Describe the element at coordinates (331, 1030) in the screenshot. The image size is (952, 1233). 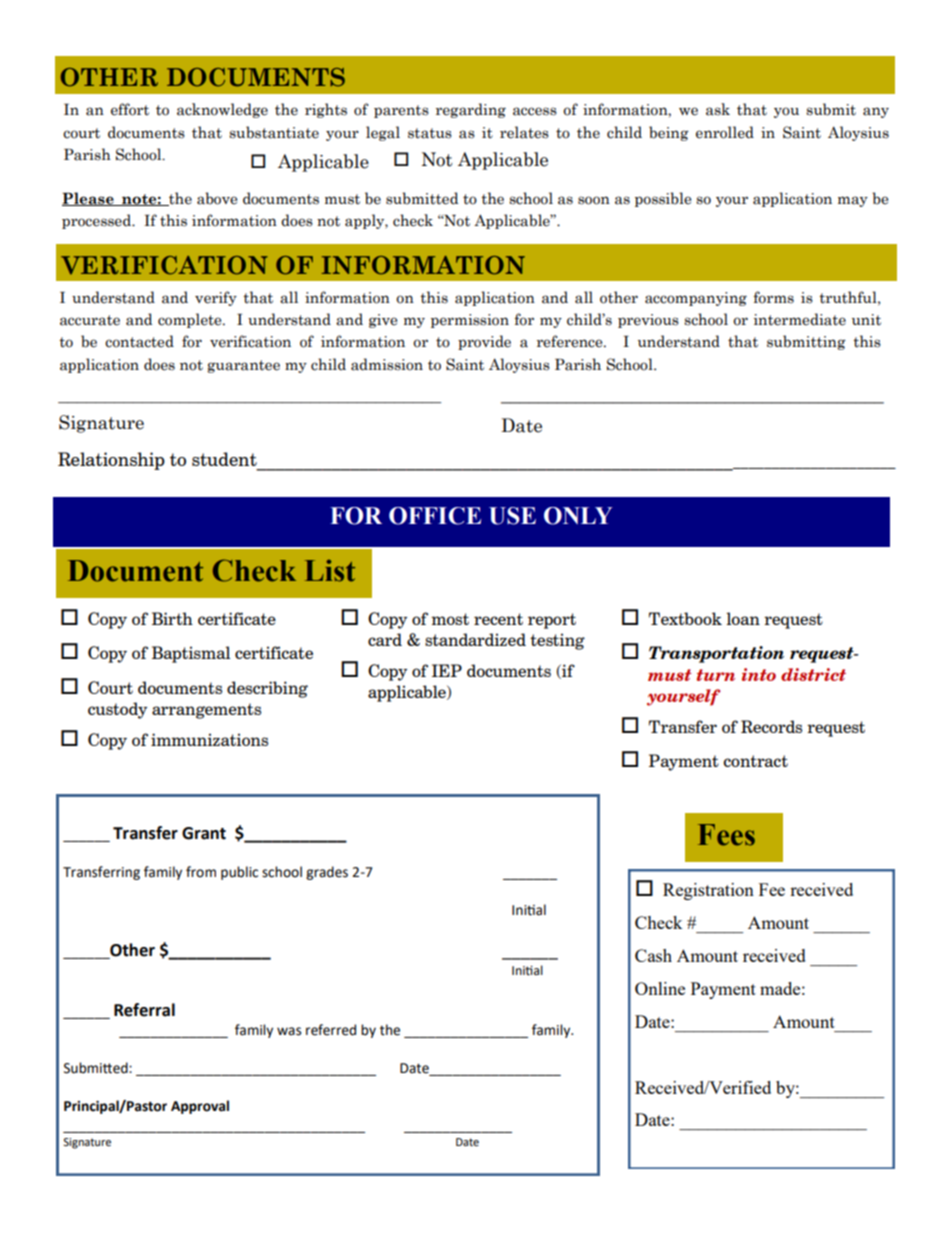
I see `referred` at that location.
